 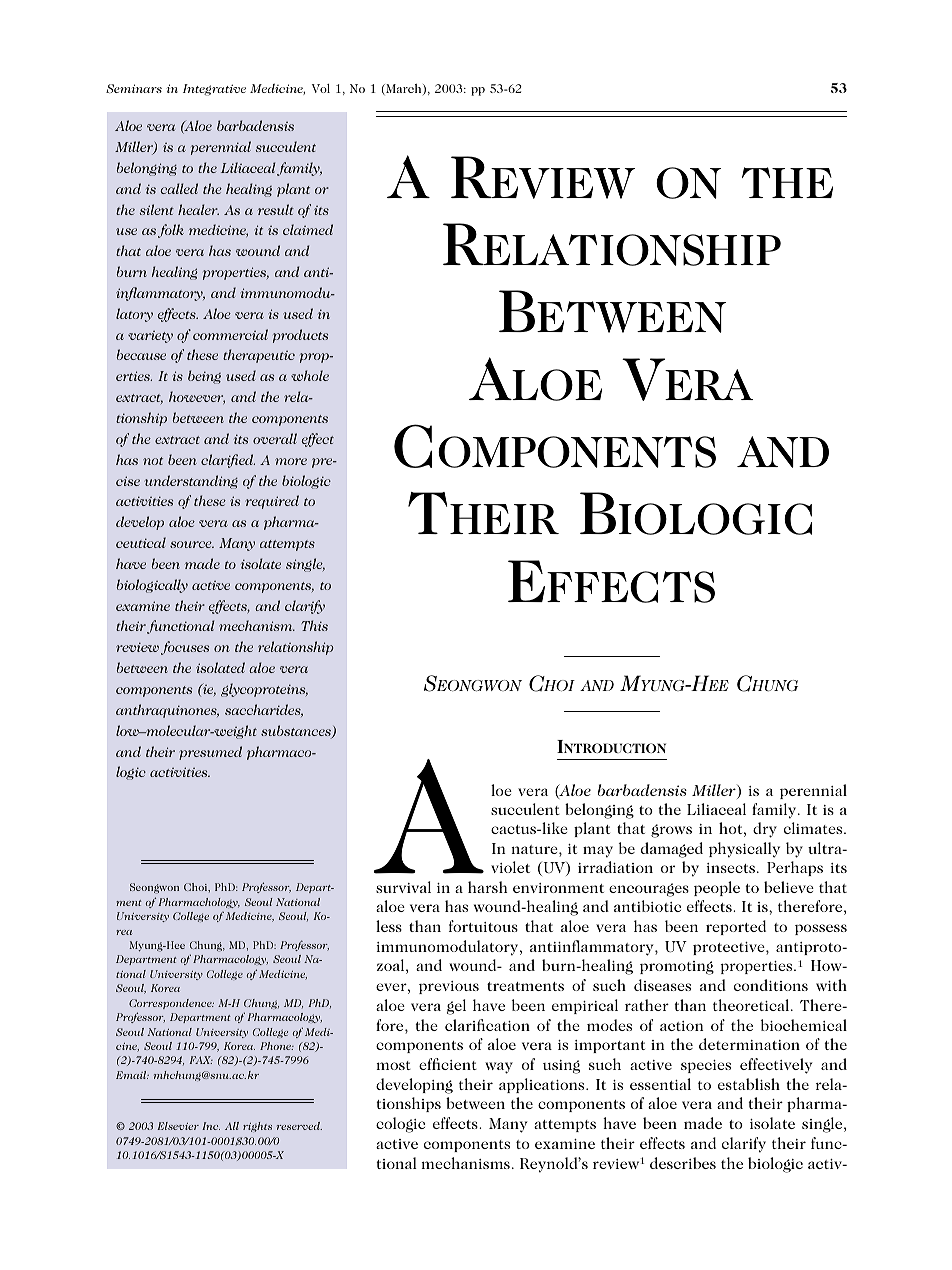 I want to click on being, so click(x=204, y=377).
